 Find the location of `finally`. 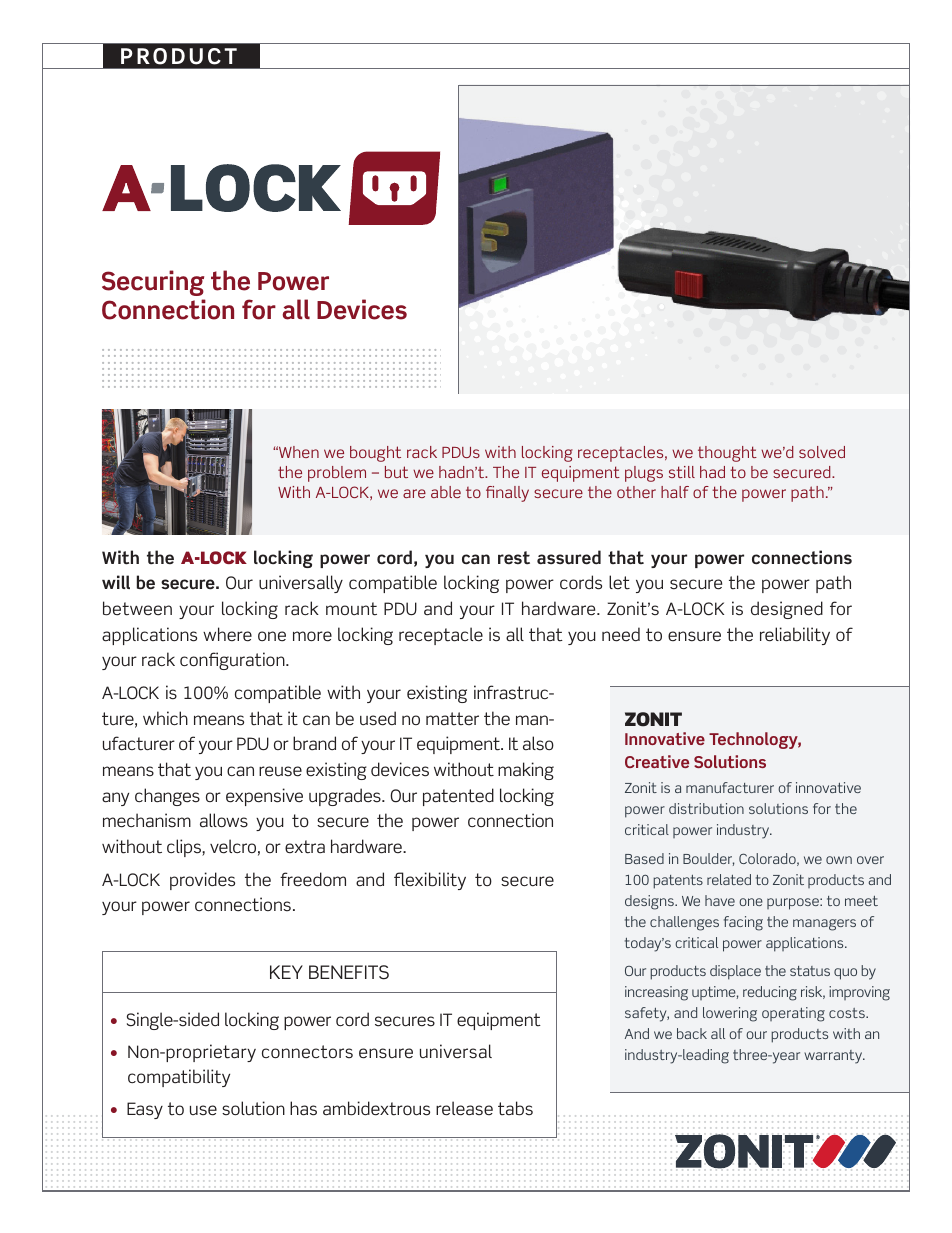

finally is located at coordinates (507, 494).
